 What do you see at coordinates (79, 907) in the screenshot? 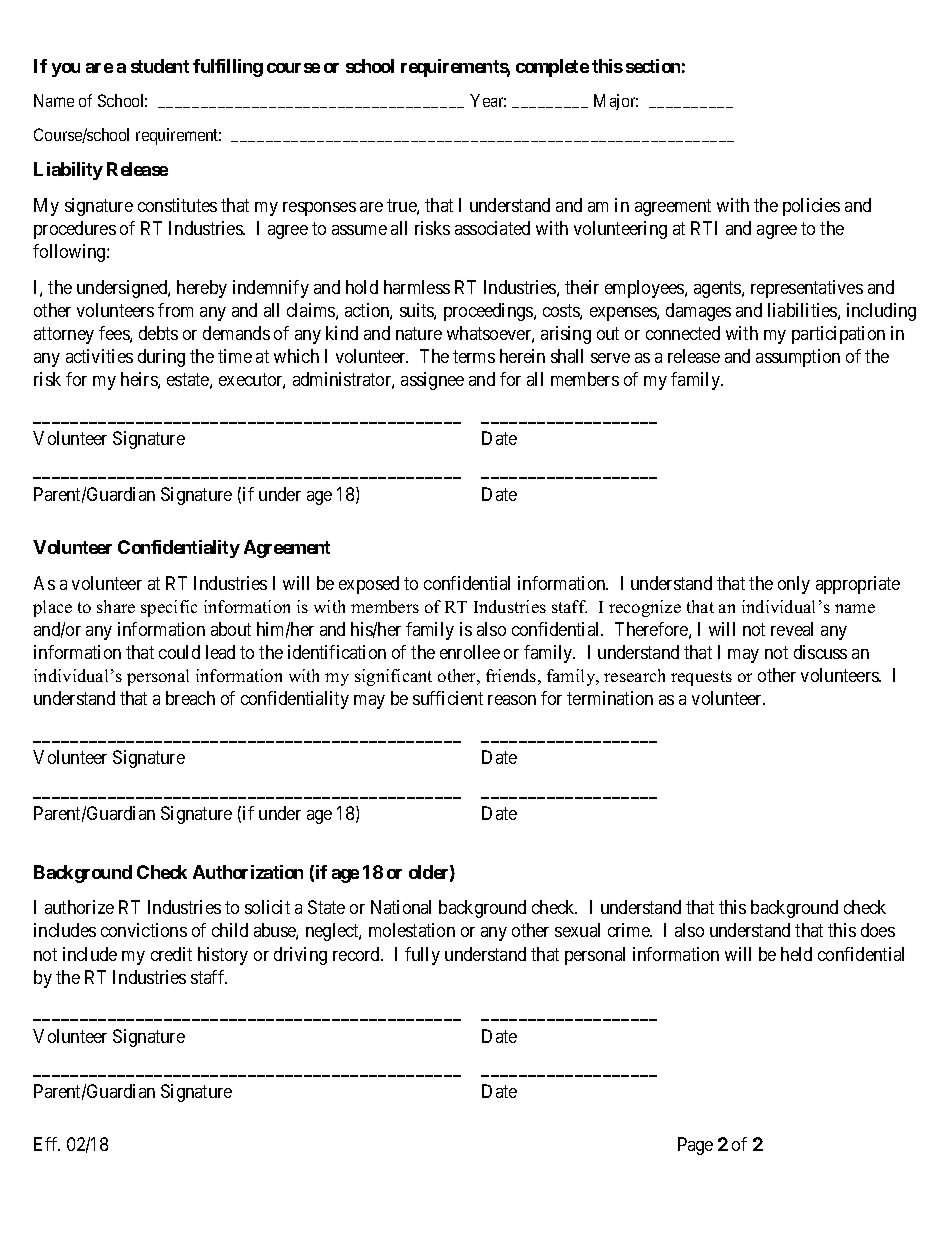
I see `authorize` at bounding box center [79, 907].
